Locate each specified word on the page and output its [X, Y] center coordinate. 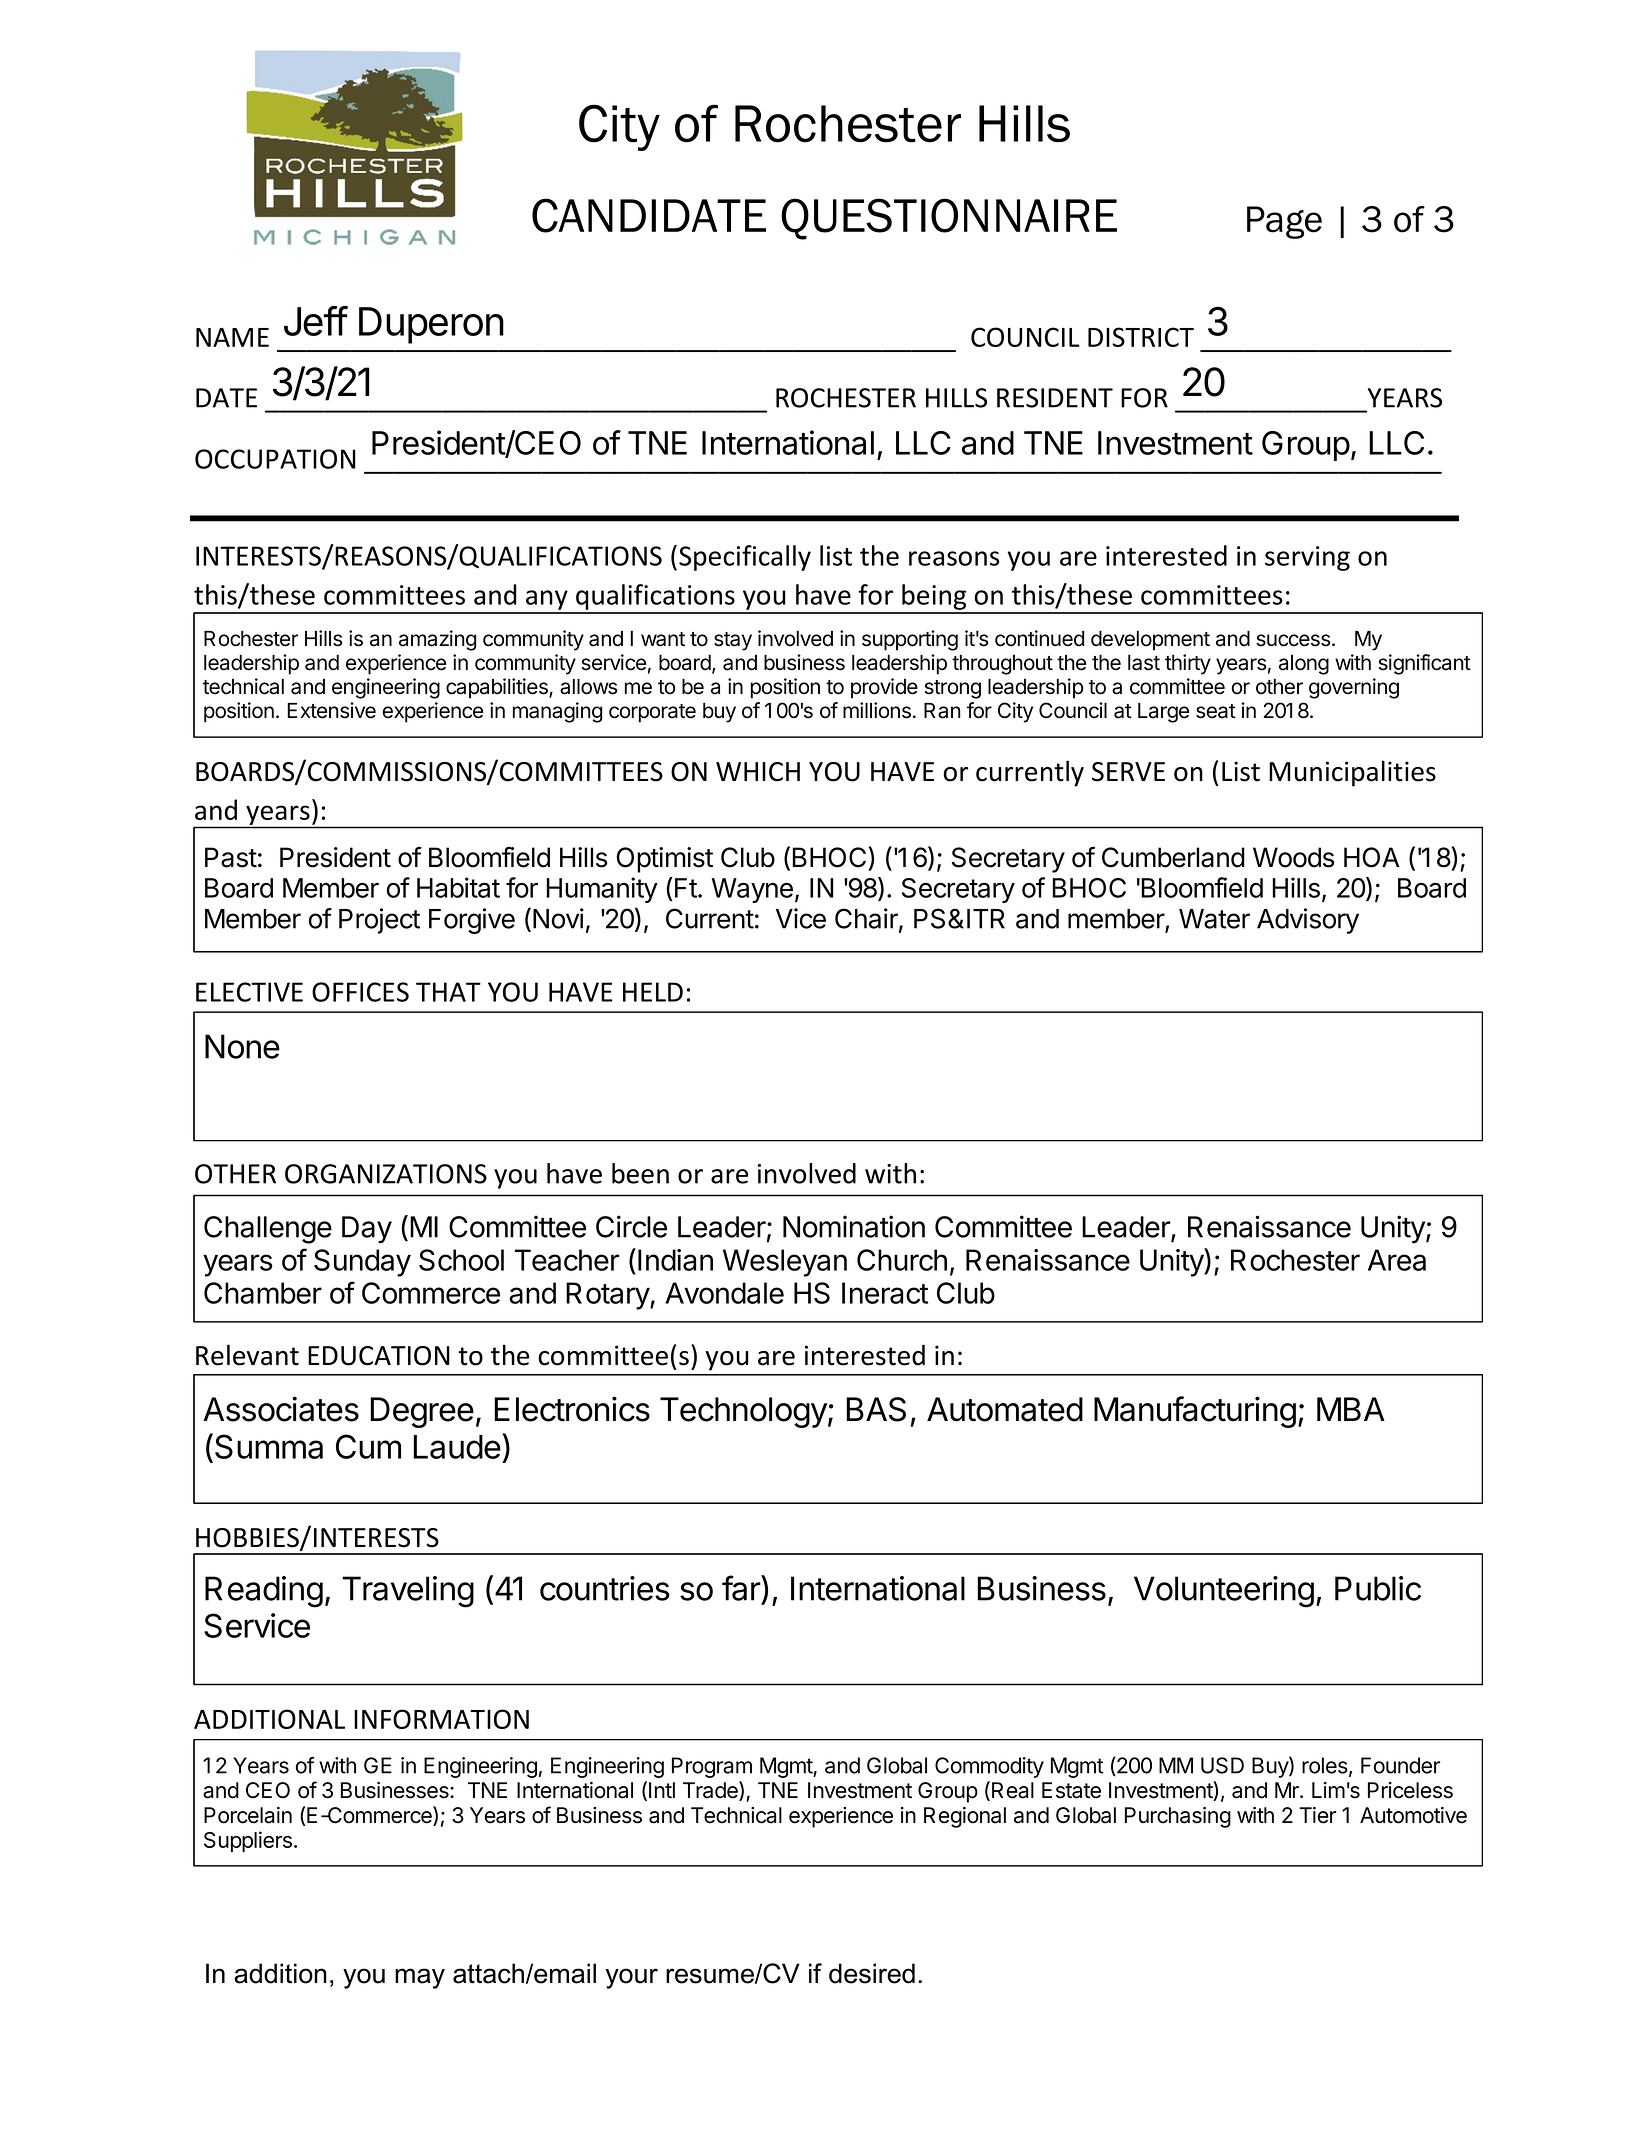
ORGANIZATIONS [386, 1174]
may [420, 1978]
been [640, 1173]
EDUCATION [379, 1356]
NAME [232, 337]
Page [1284, 222]
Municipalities [1352, 773]
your [632, 1978]
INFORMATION [441, 1719]
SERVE [1128, 772]
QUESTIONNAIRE [949, 219]
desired [872, 1973]
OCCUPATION [275, 459]
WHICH [758, 772]
